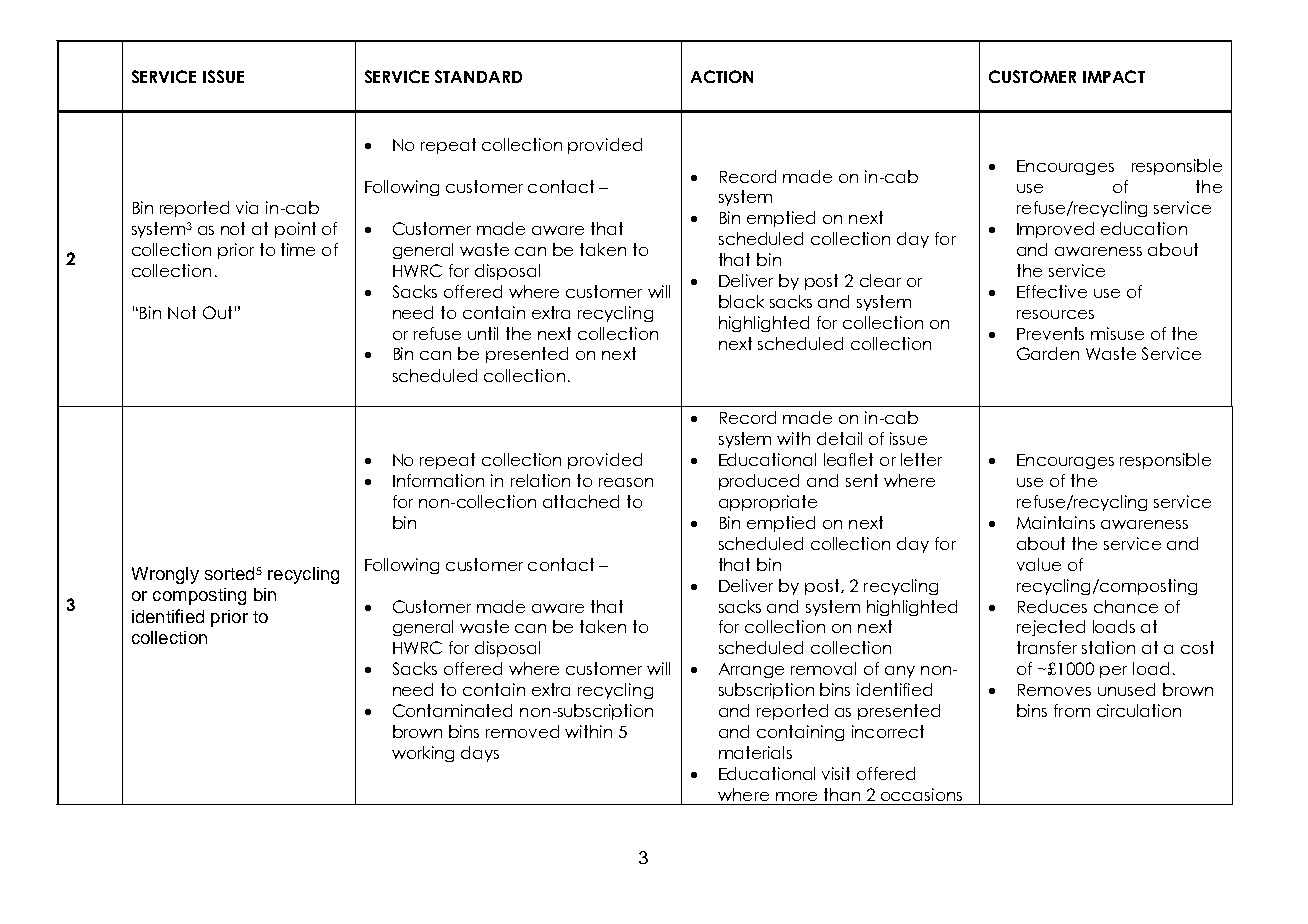  What do you see at coordinates (423, 754) in the document?
I see `working` at bounding box center [423, 754].
